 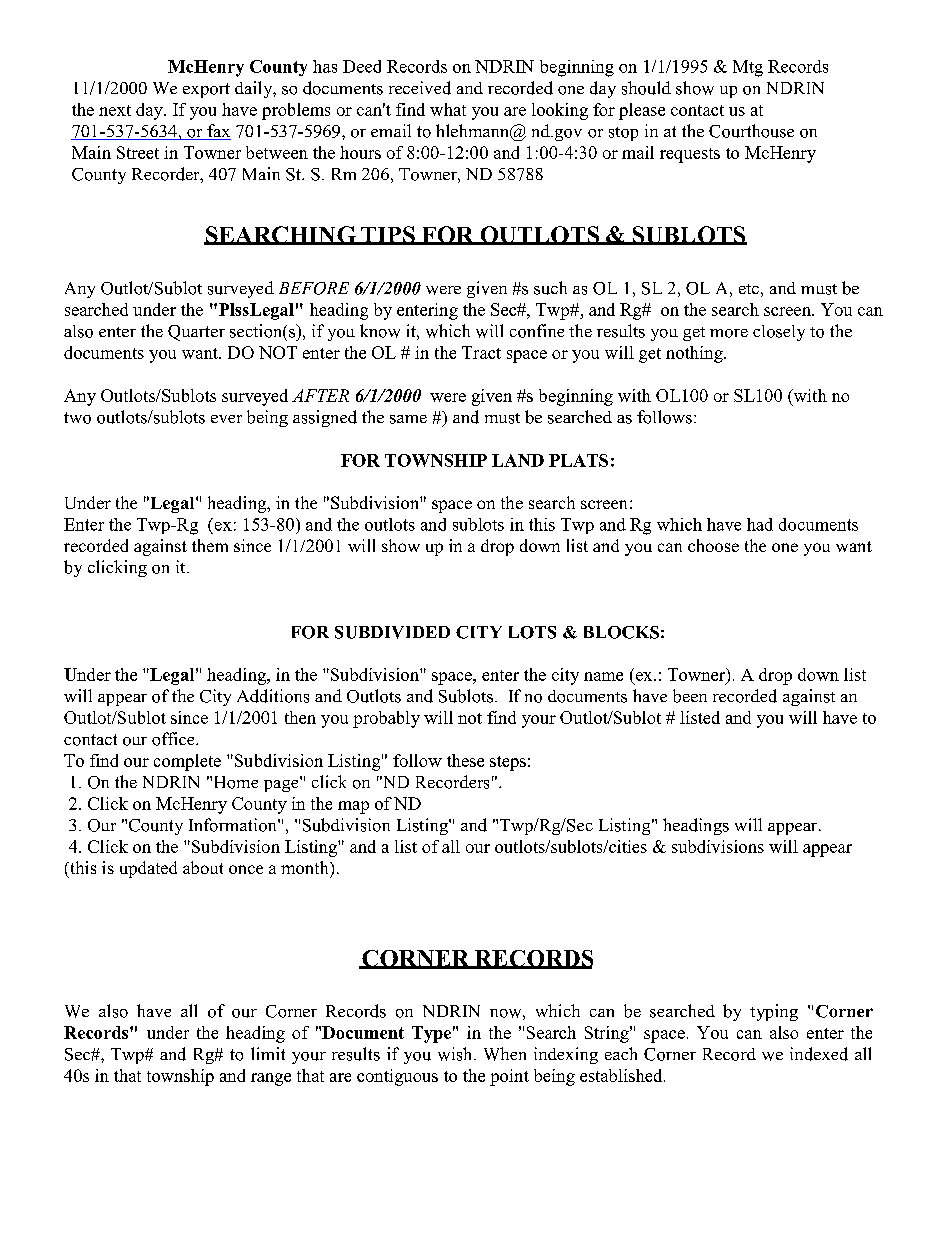 What do you see at coordinates (456, 1054) in the screenshot?
I see `wish` at bounding box center [456, 1054].
